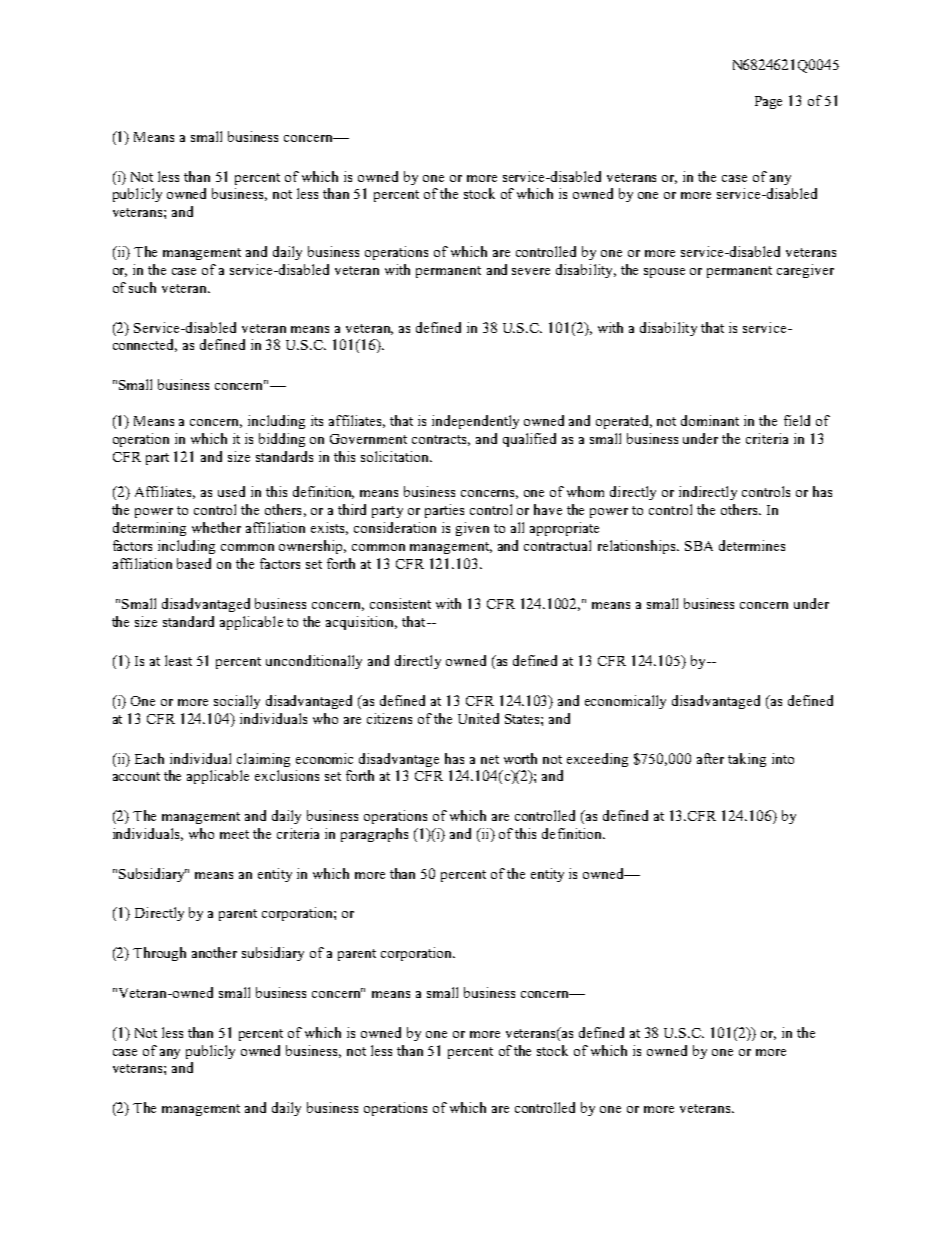  Describe the element at coordinates (374, 835) in the image. I see `paragraphs` at that location.
